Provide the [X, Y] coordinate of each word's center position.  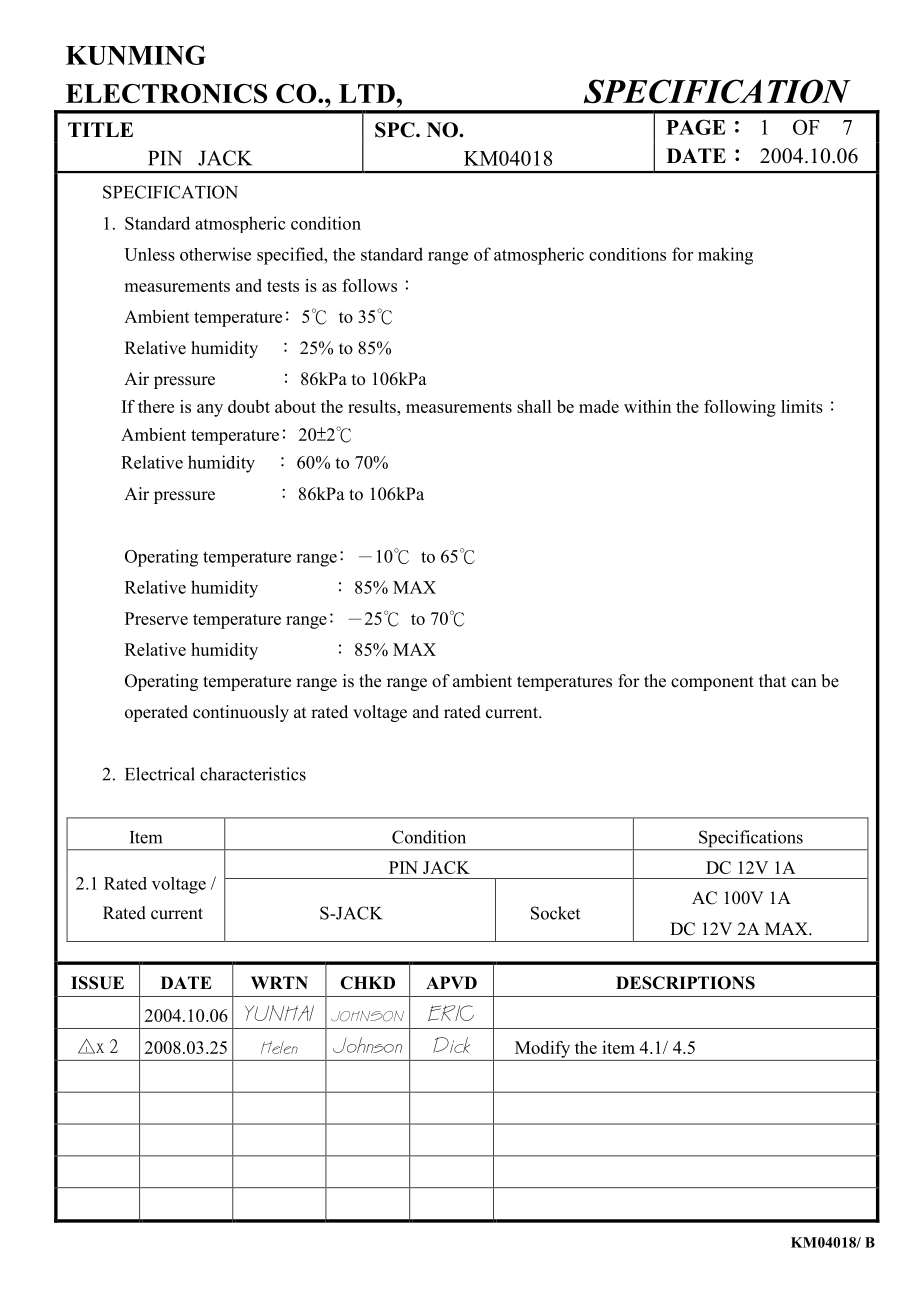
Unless [149, 254]
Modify [542, 1049]
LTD [368, 93]
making [725, 256]
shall [534, 406]
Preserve [156, 618]
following [740, 408]
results [373, 406]
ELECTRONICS [166, 93]
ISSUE [97, 983]
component [712, 683]
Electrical [160, 774]
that [772, 680]
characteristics [253, 774]
